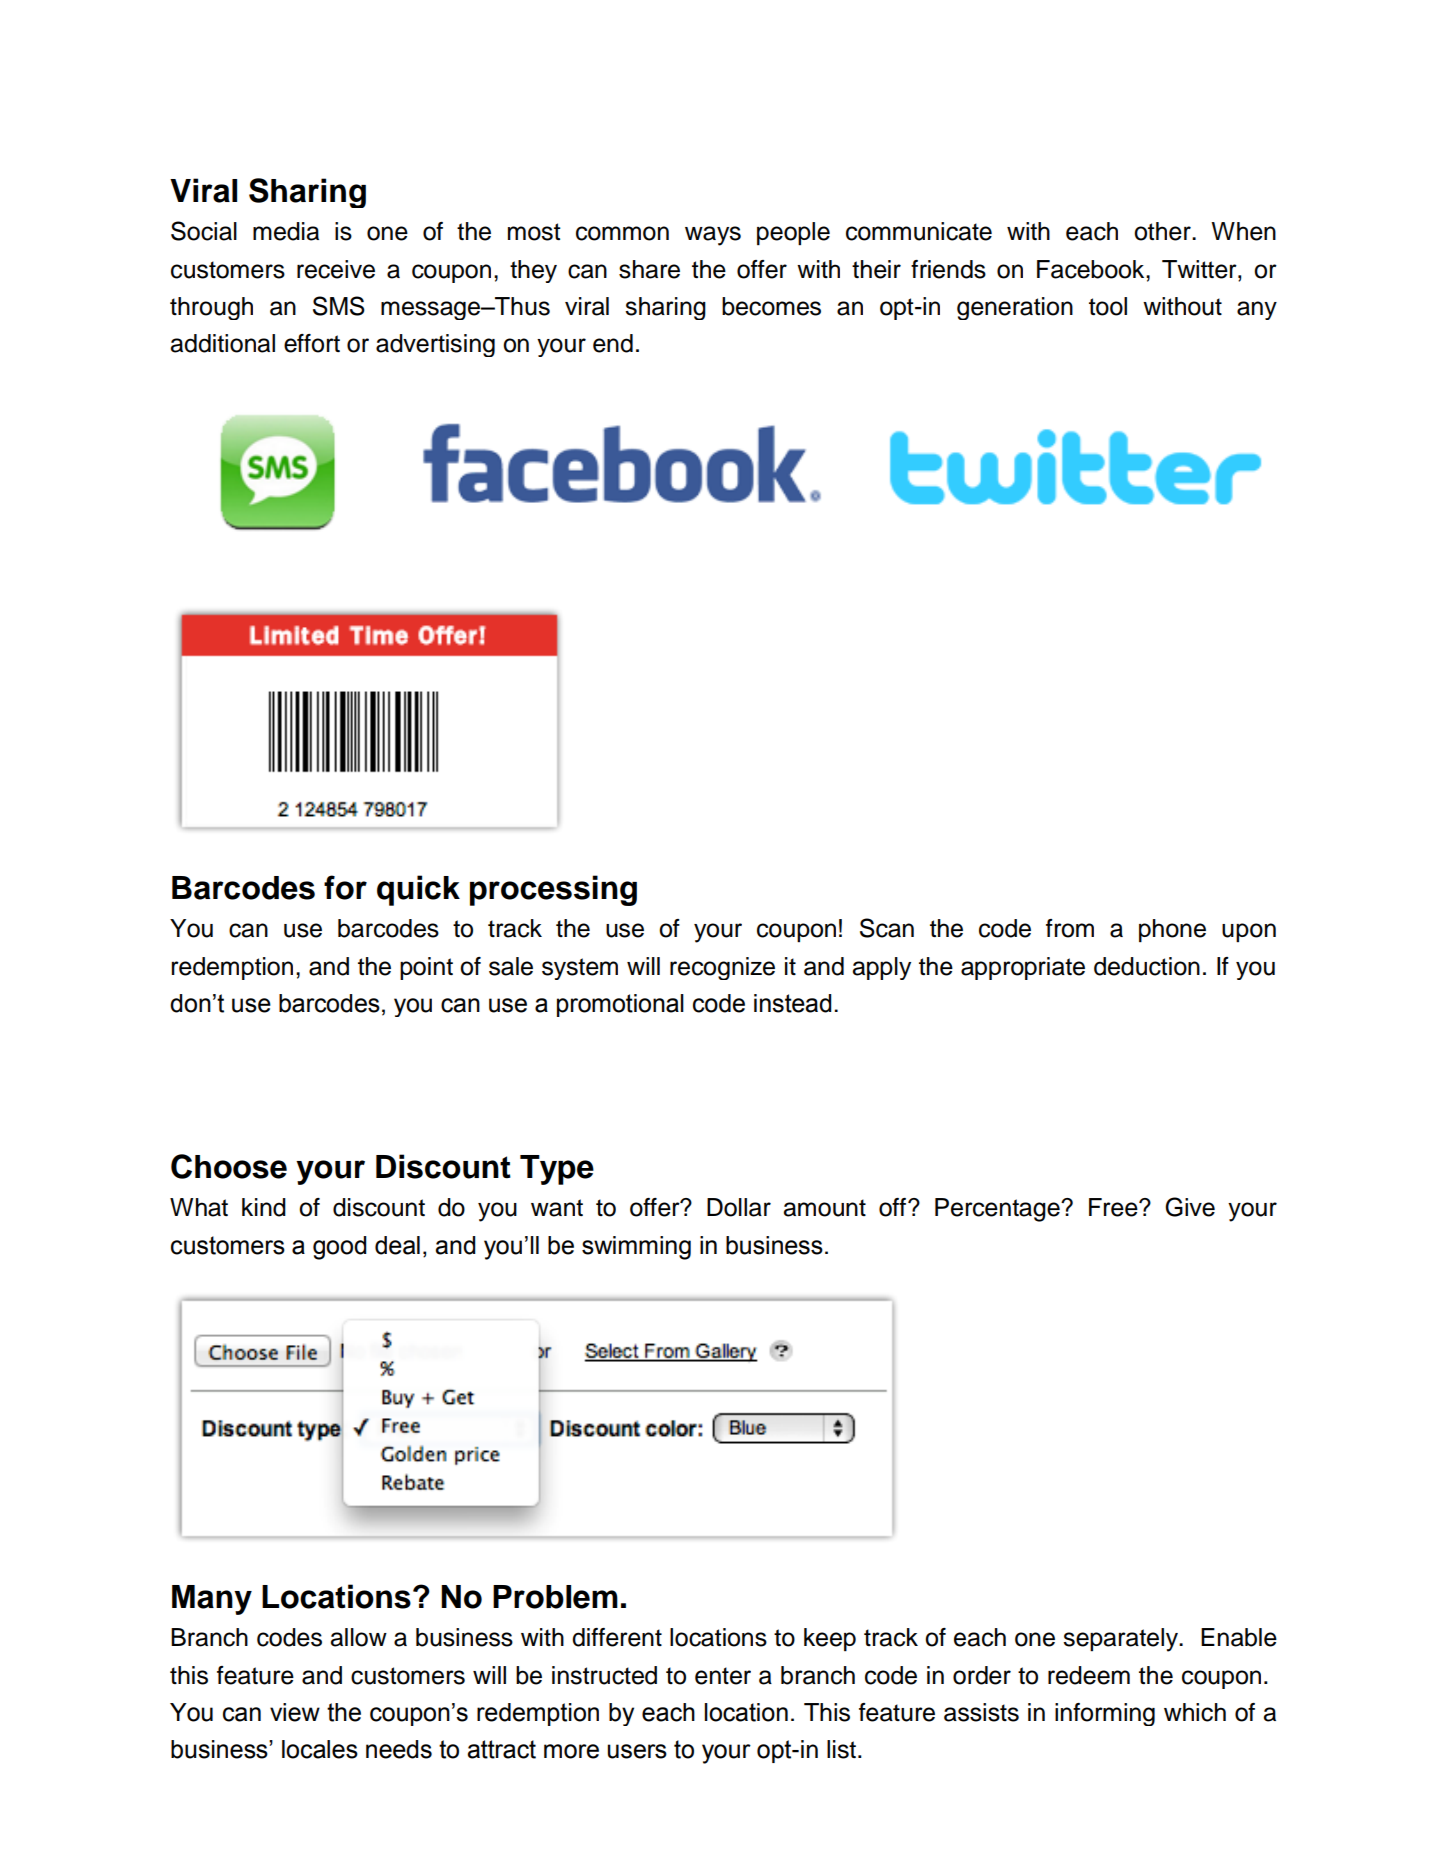  Describe the element at coordinates (1105, 1714) in the image. I see `informing` at that location.
